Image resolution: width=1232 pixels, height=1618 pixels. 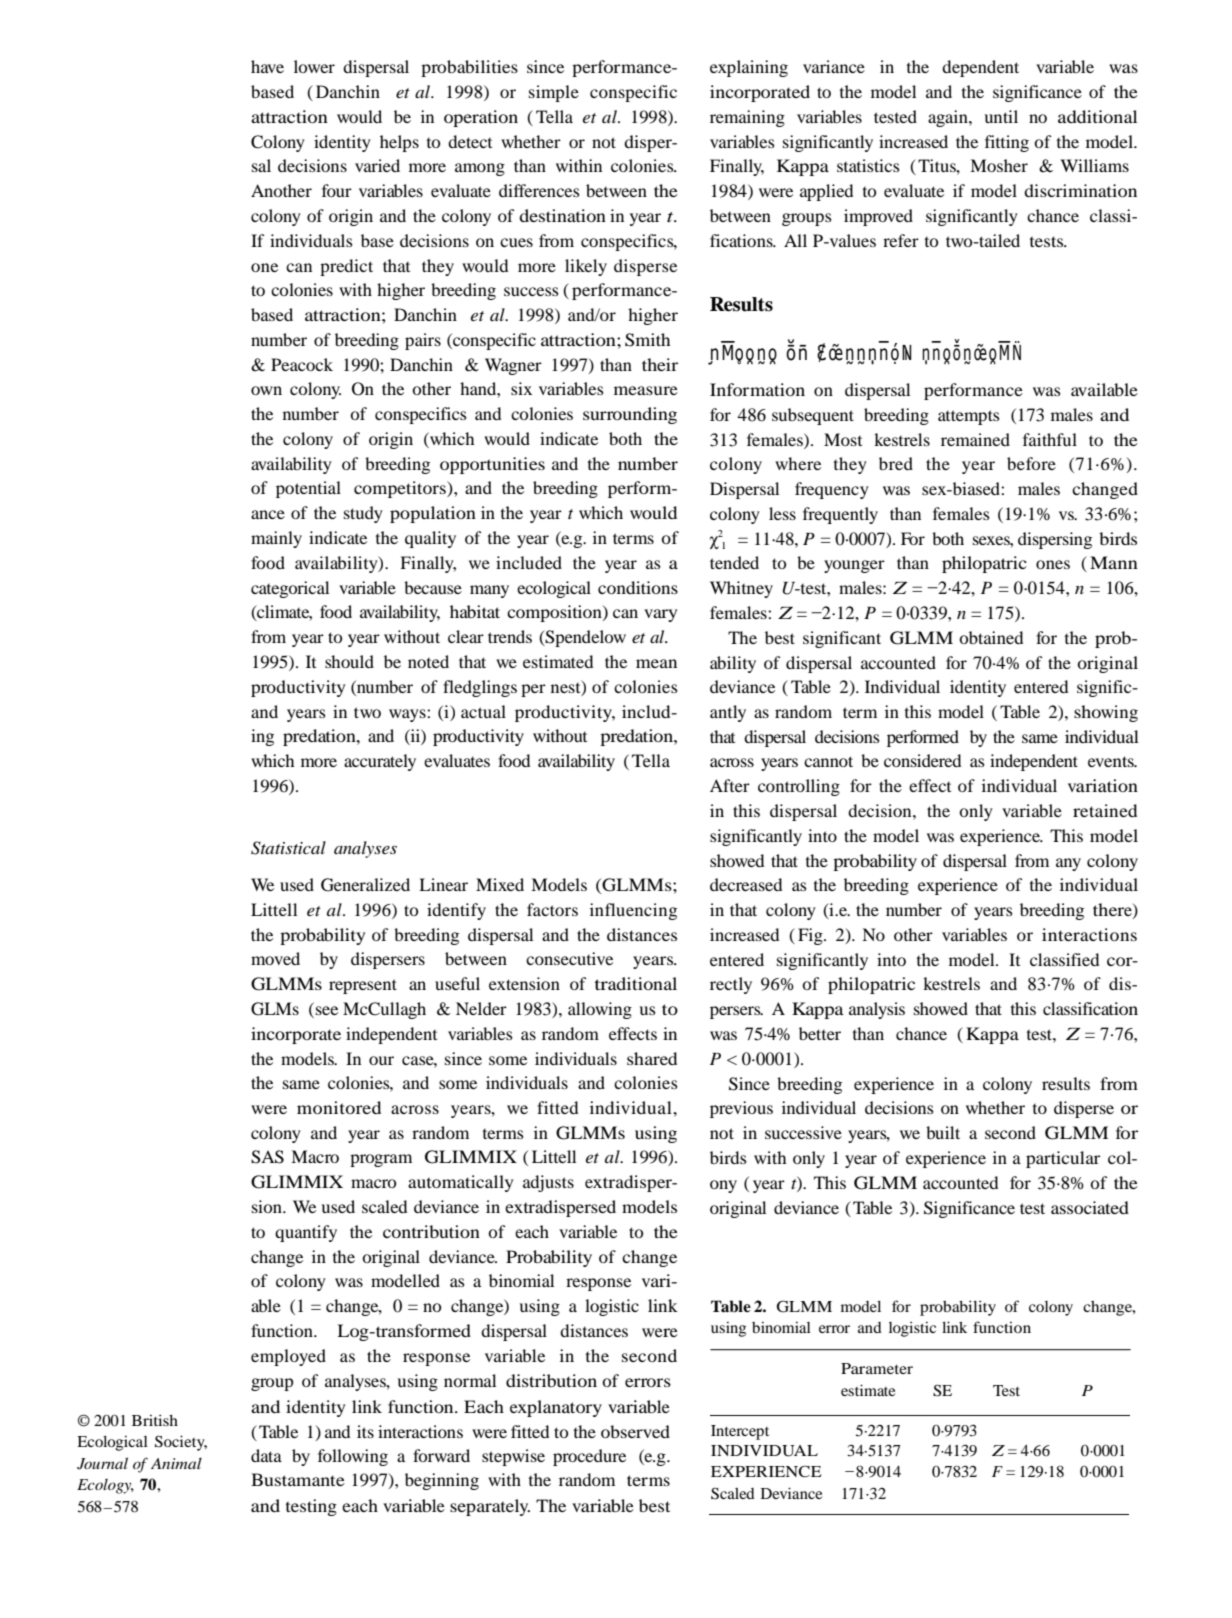 What do you see at coordinates (267, 66) in the screenshot?
I see `have` at bounding box center [267, 66].
